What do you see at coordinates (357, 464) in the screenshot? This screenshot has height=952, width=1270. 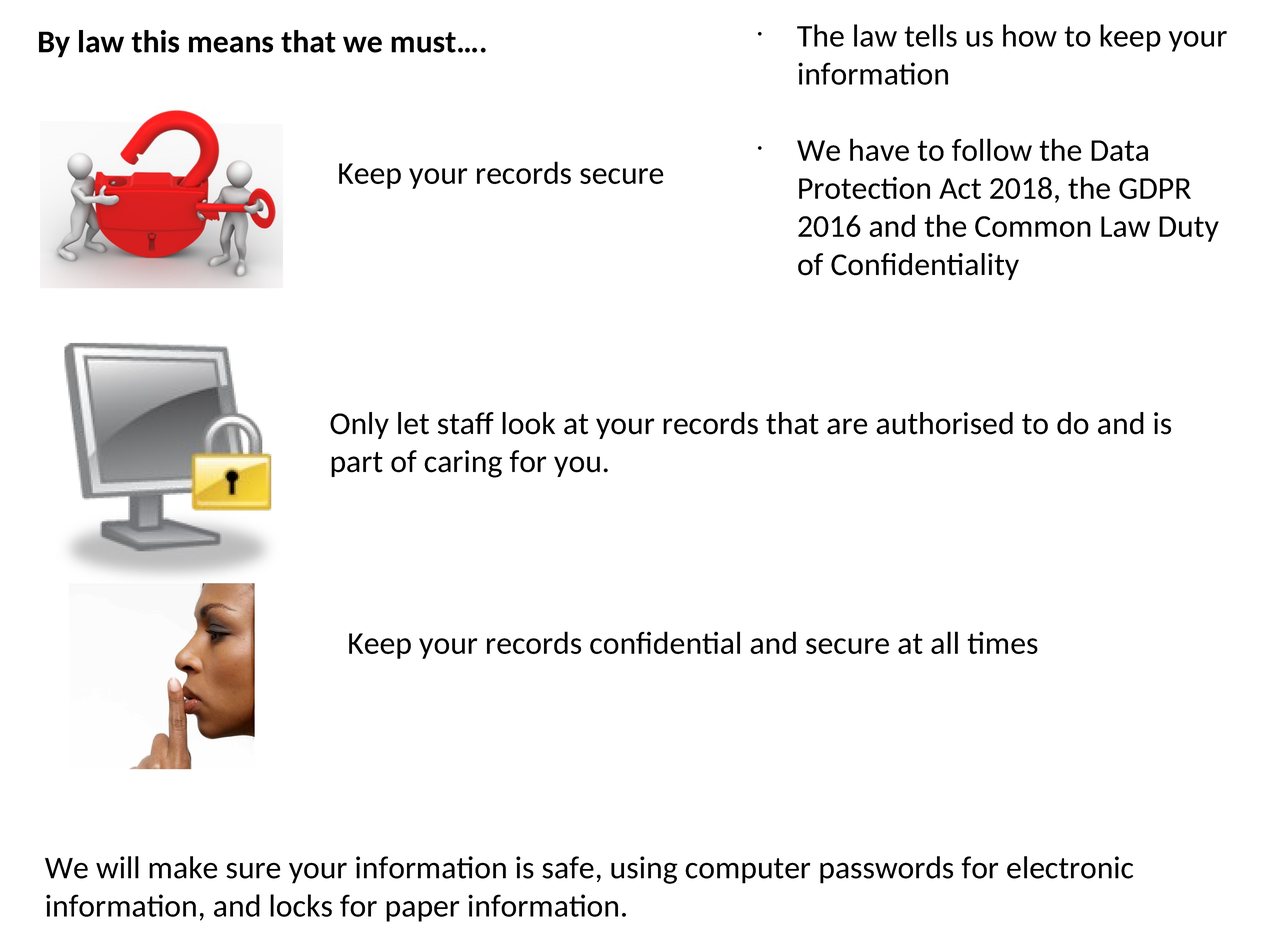 I see `part` at bounding box center [357, 464].
